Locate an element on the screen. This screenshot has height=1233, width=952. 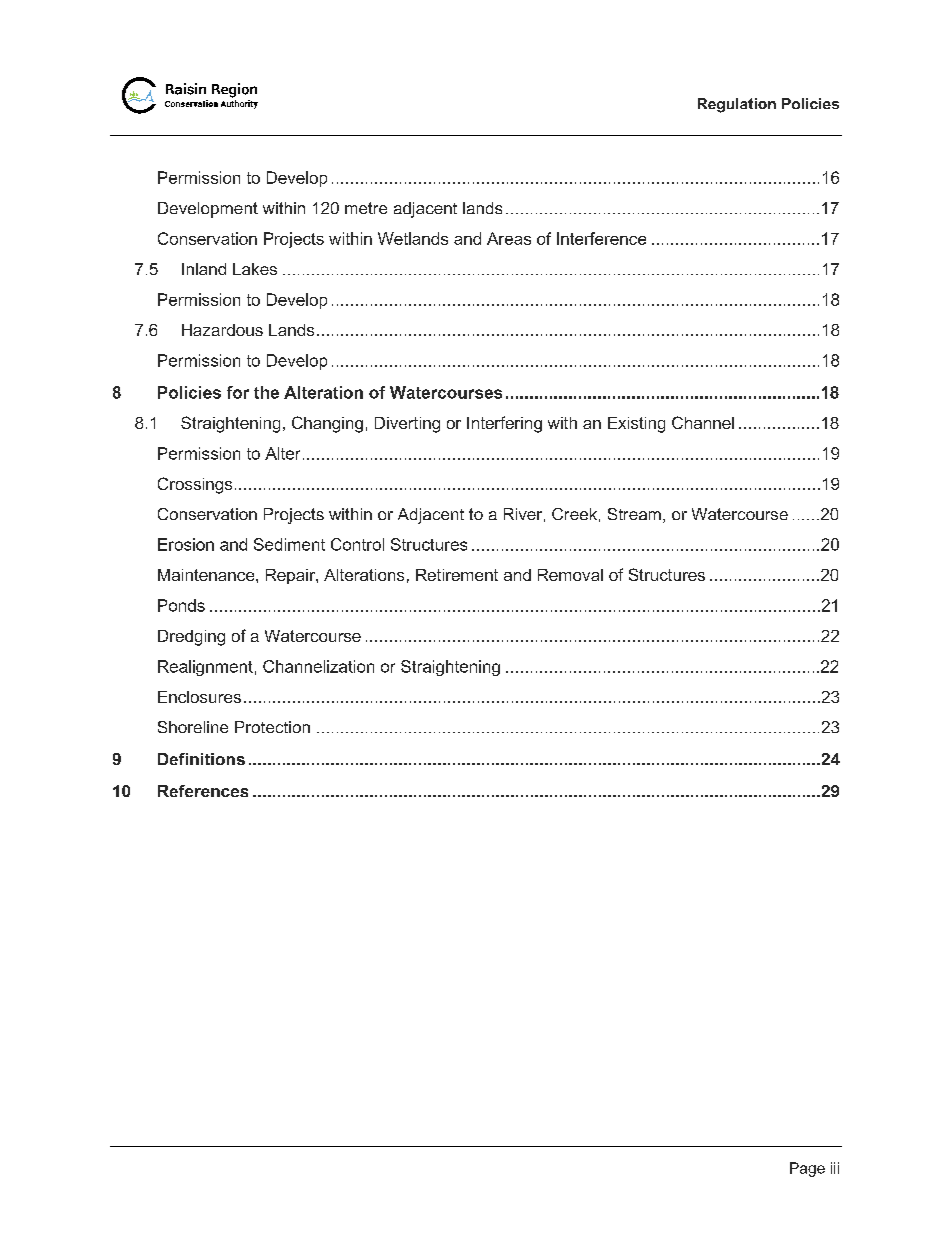
metre is located at coordinates (366, 208).
